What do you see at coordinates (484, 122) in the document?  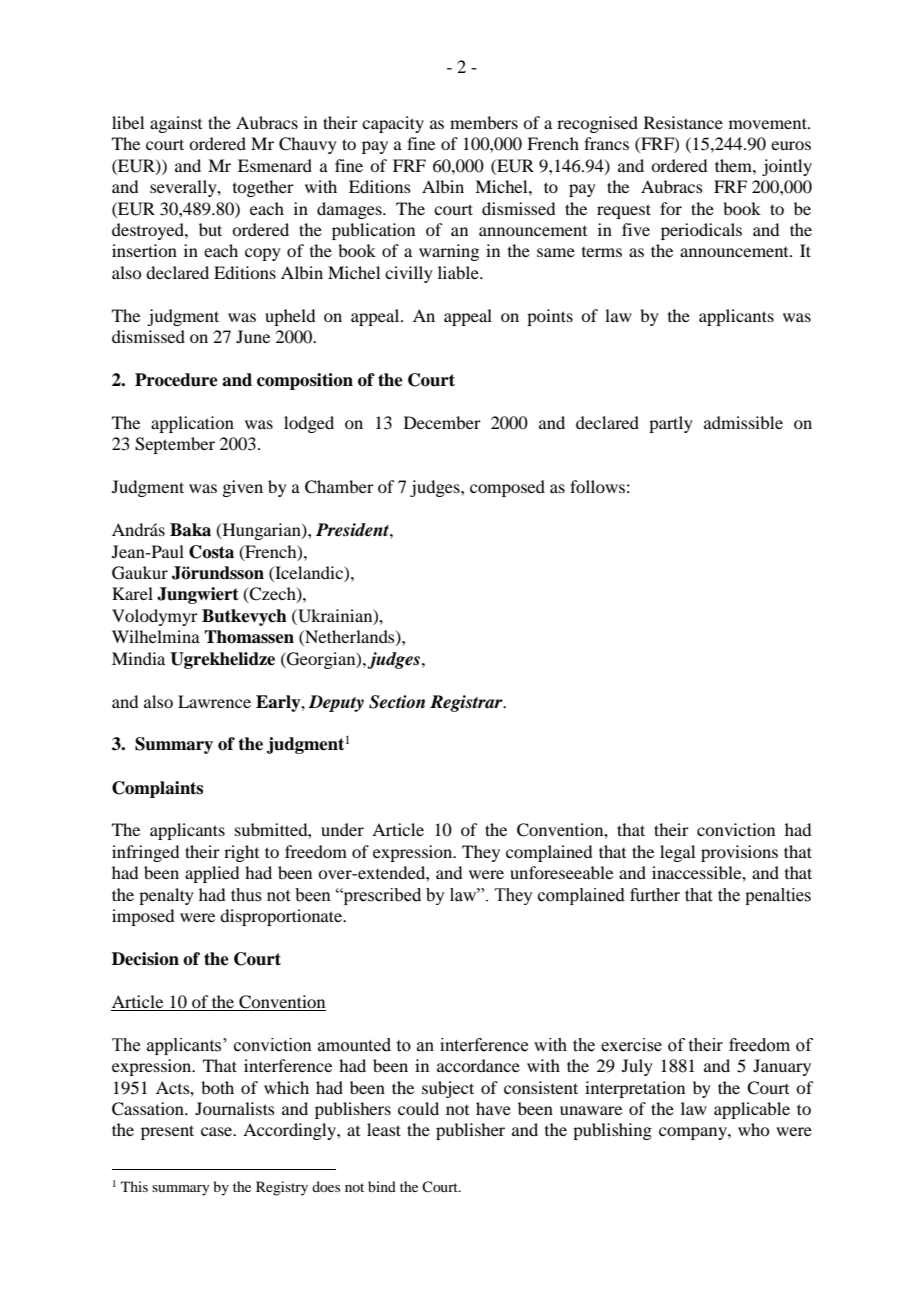 I see `members` at bounding box center [484, 122].
